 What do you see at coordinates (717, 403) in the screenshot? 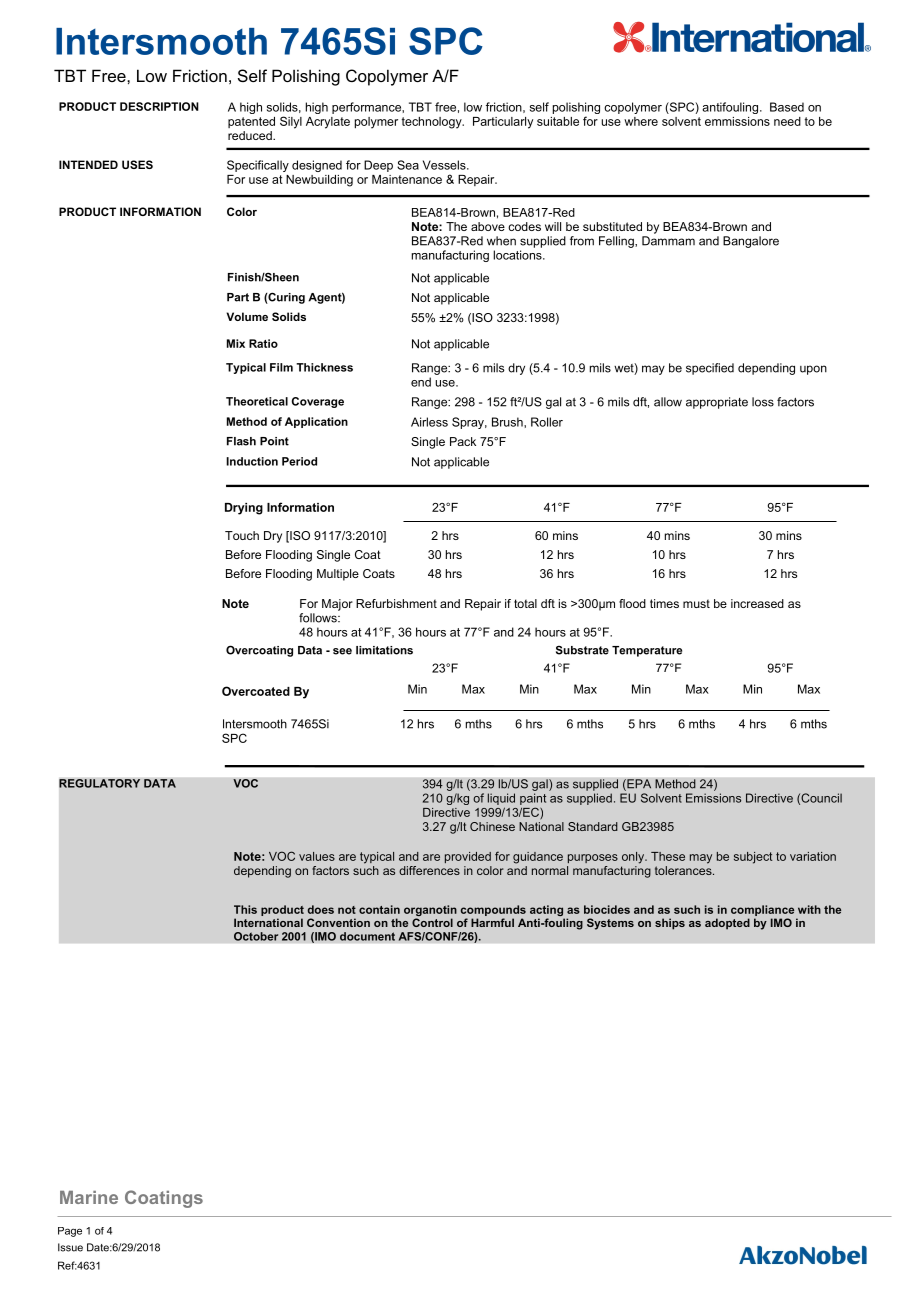
I see `appropriate` at bounding box center [717, 403].
